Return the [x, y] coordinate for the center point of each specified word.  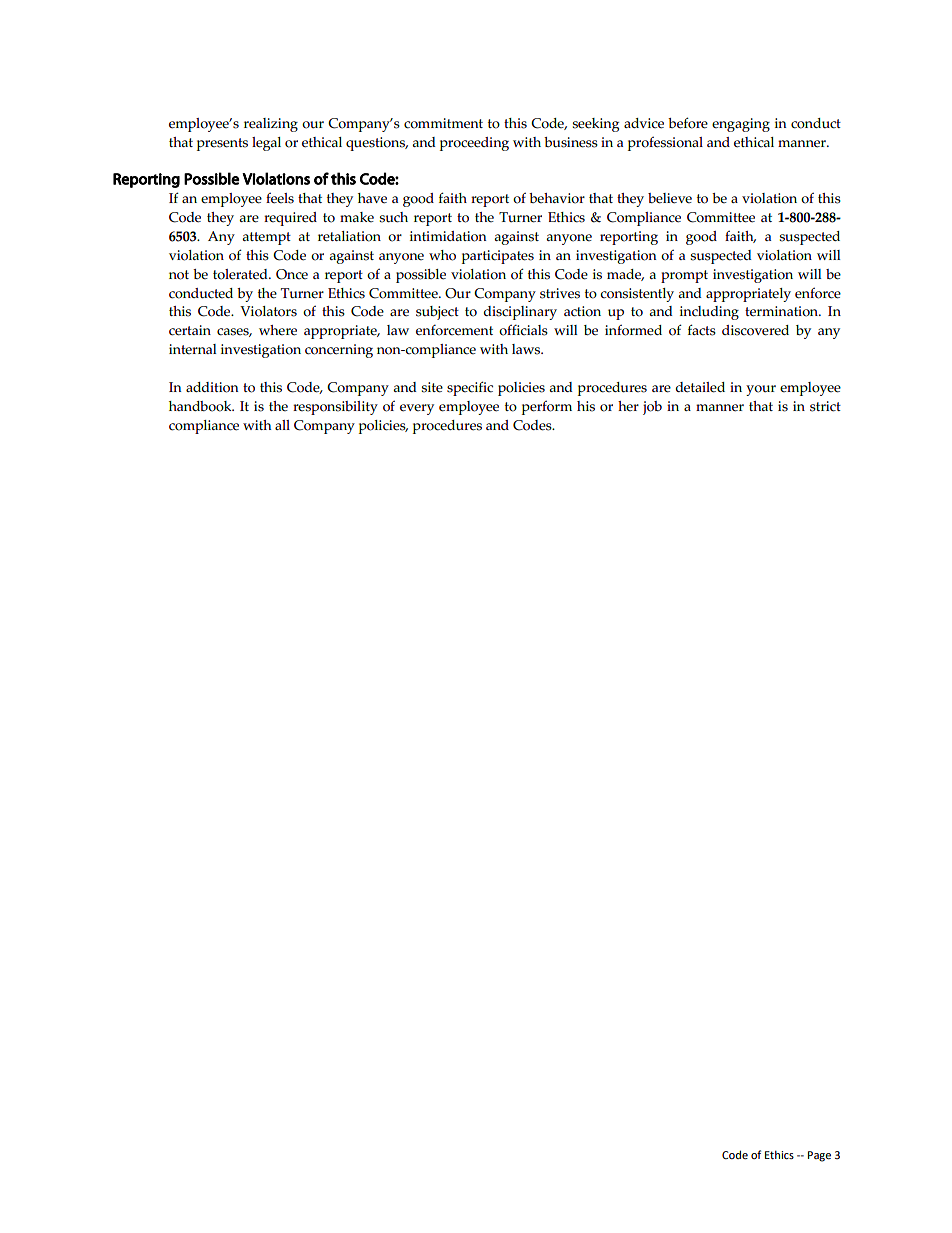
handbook [201, 406]
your [761, 390]
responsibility [335, 408]
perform [547, 407]
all [282, 425]
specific [470, 388]
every [417, 409]
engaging [741, 125]
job [652, 408]
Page [819, 1156]
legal [266, 144]
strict [825, 406]
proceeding [474, 144]
